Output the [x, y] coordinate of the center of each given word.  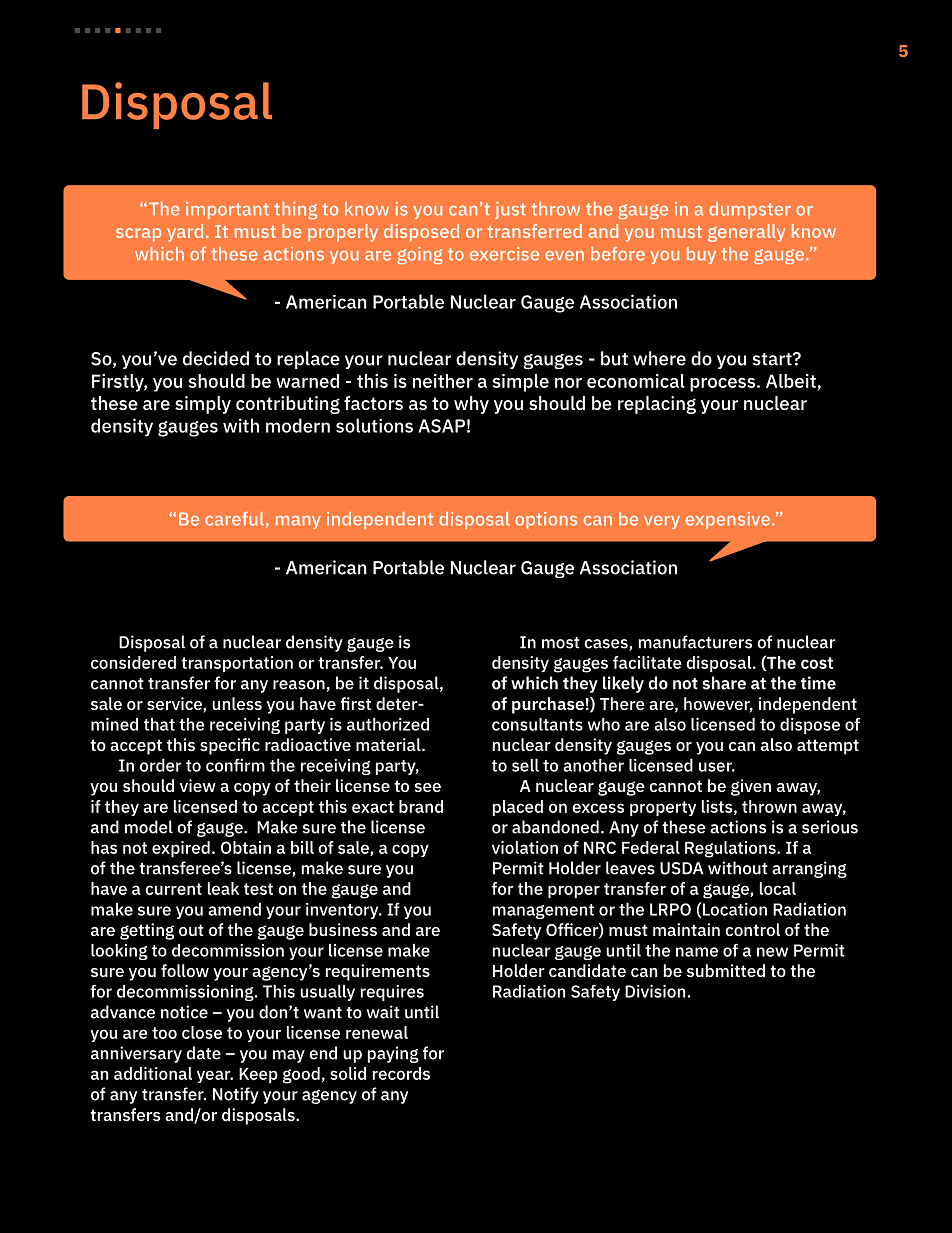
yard [185, 233]
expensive [729, 520]
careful [234, 519]
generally [746, 233]
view [198, 785]
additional [153, 1073]
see [428, 787]
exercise [504, 254]
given [751, 787]
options [546, 520]
